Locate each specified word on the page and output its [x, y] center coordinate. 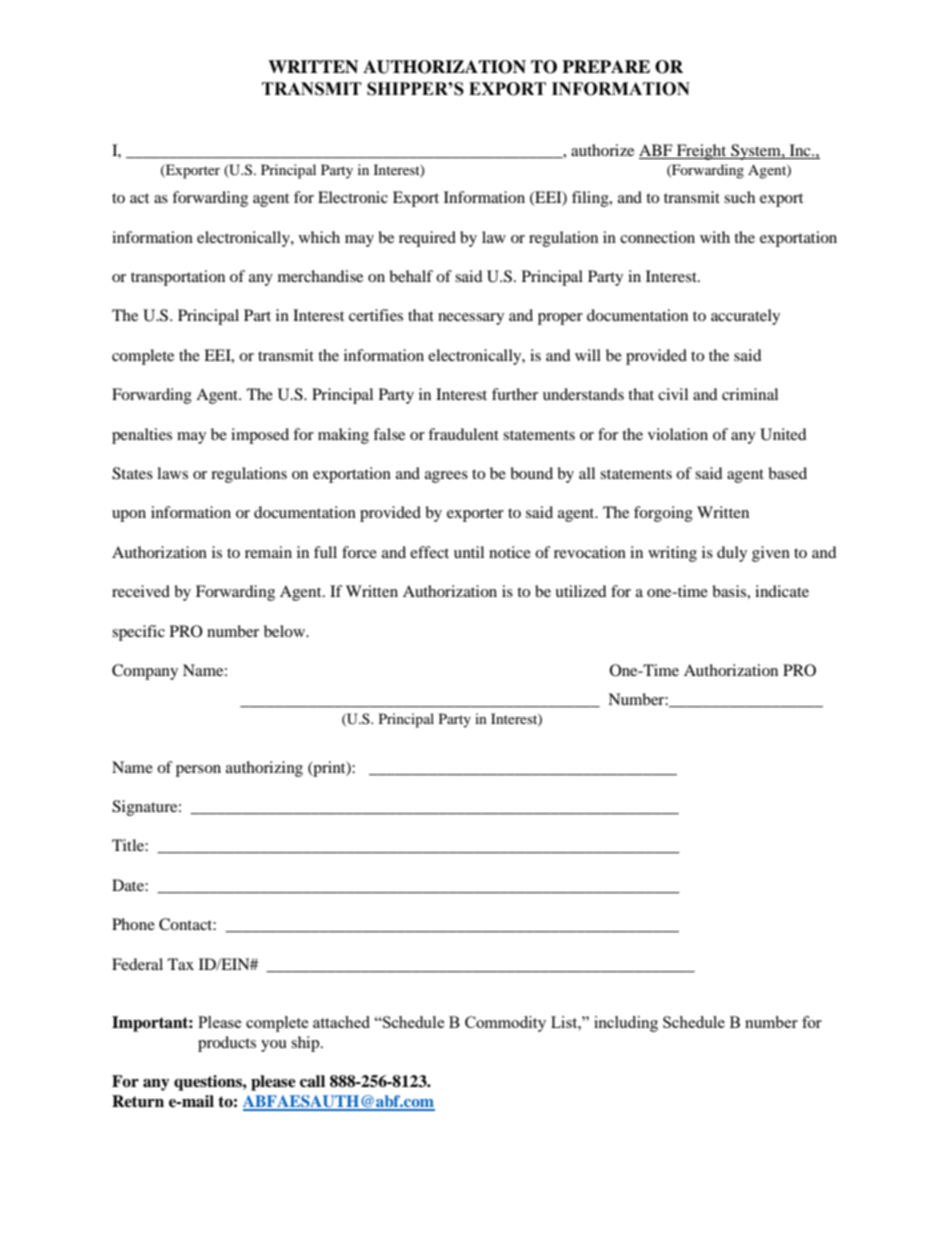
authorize [602, 150]
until [469, 552]
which [319, 237]
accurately [745, 317]
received [141, 591]
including [626, 1024]
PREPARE [606, 66]
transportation [178, 278]
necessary [471, 319]
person [198, 771]
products [227, 1044]
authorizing [264, 769]
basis [730, 591]
